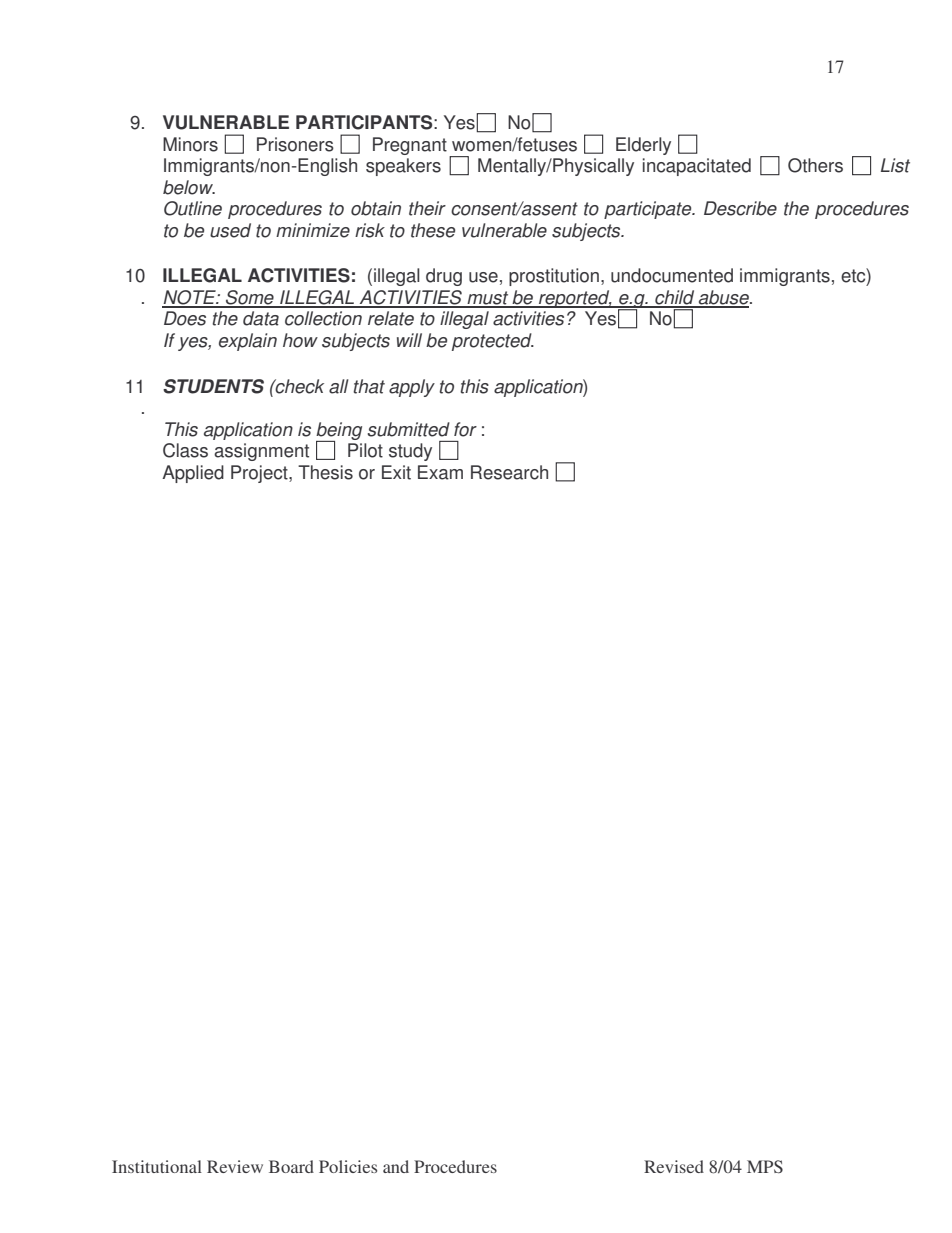  What do you see at coordinates (765, 1166) in the screenshot?
I see `MPS` at bounding box center [765, 1166].
